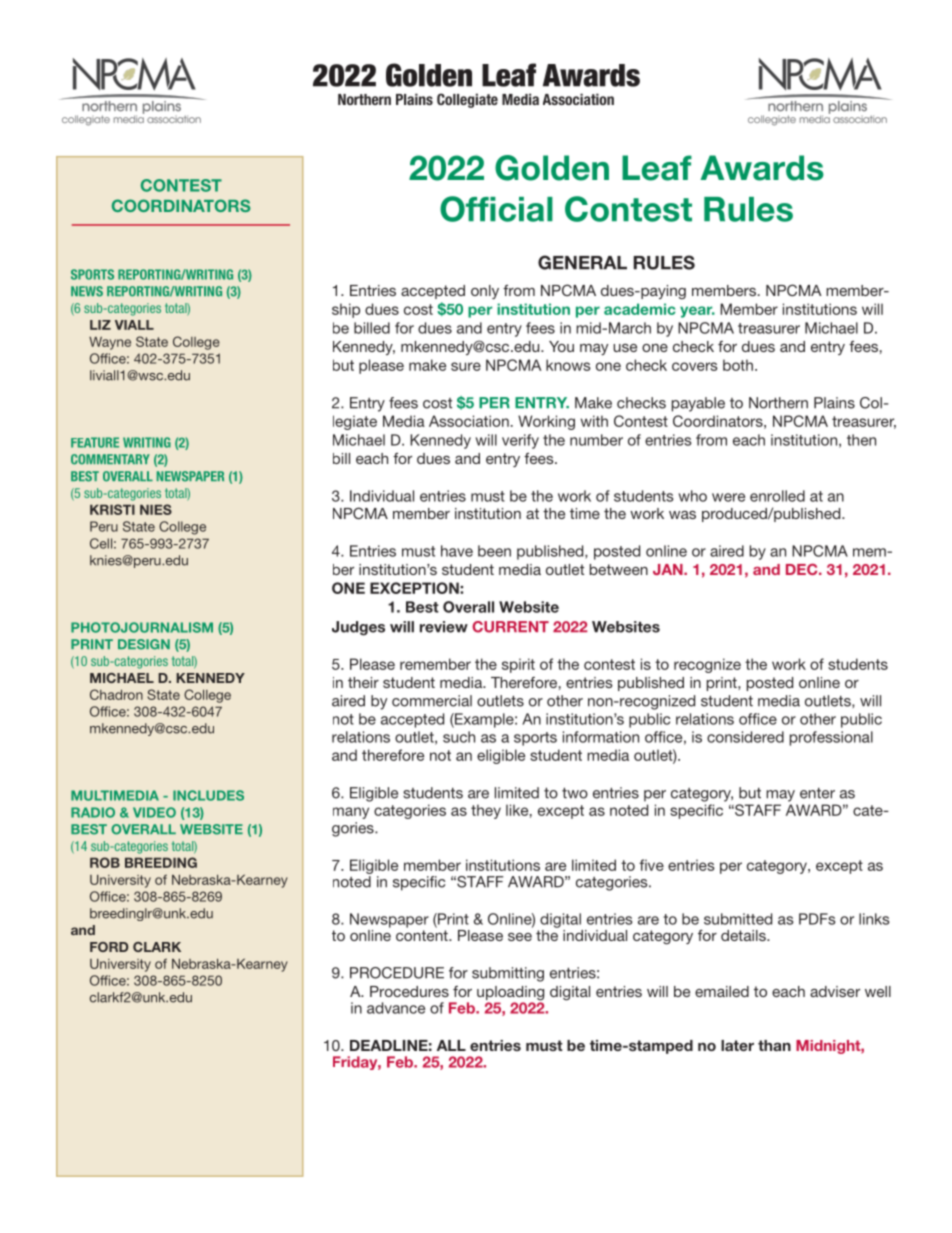 The image size is (952, 1233). I want to click on than, so click(774, 1045).
